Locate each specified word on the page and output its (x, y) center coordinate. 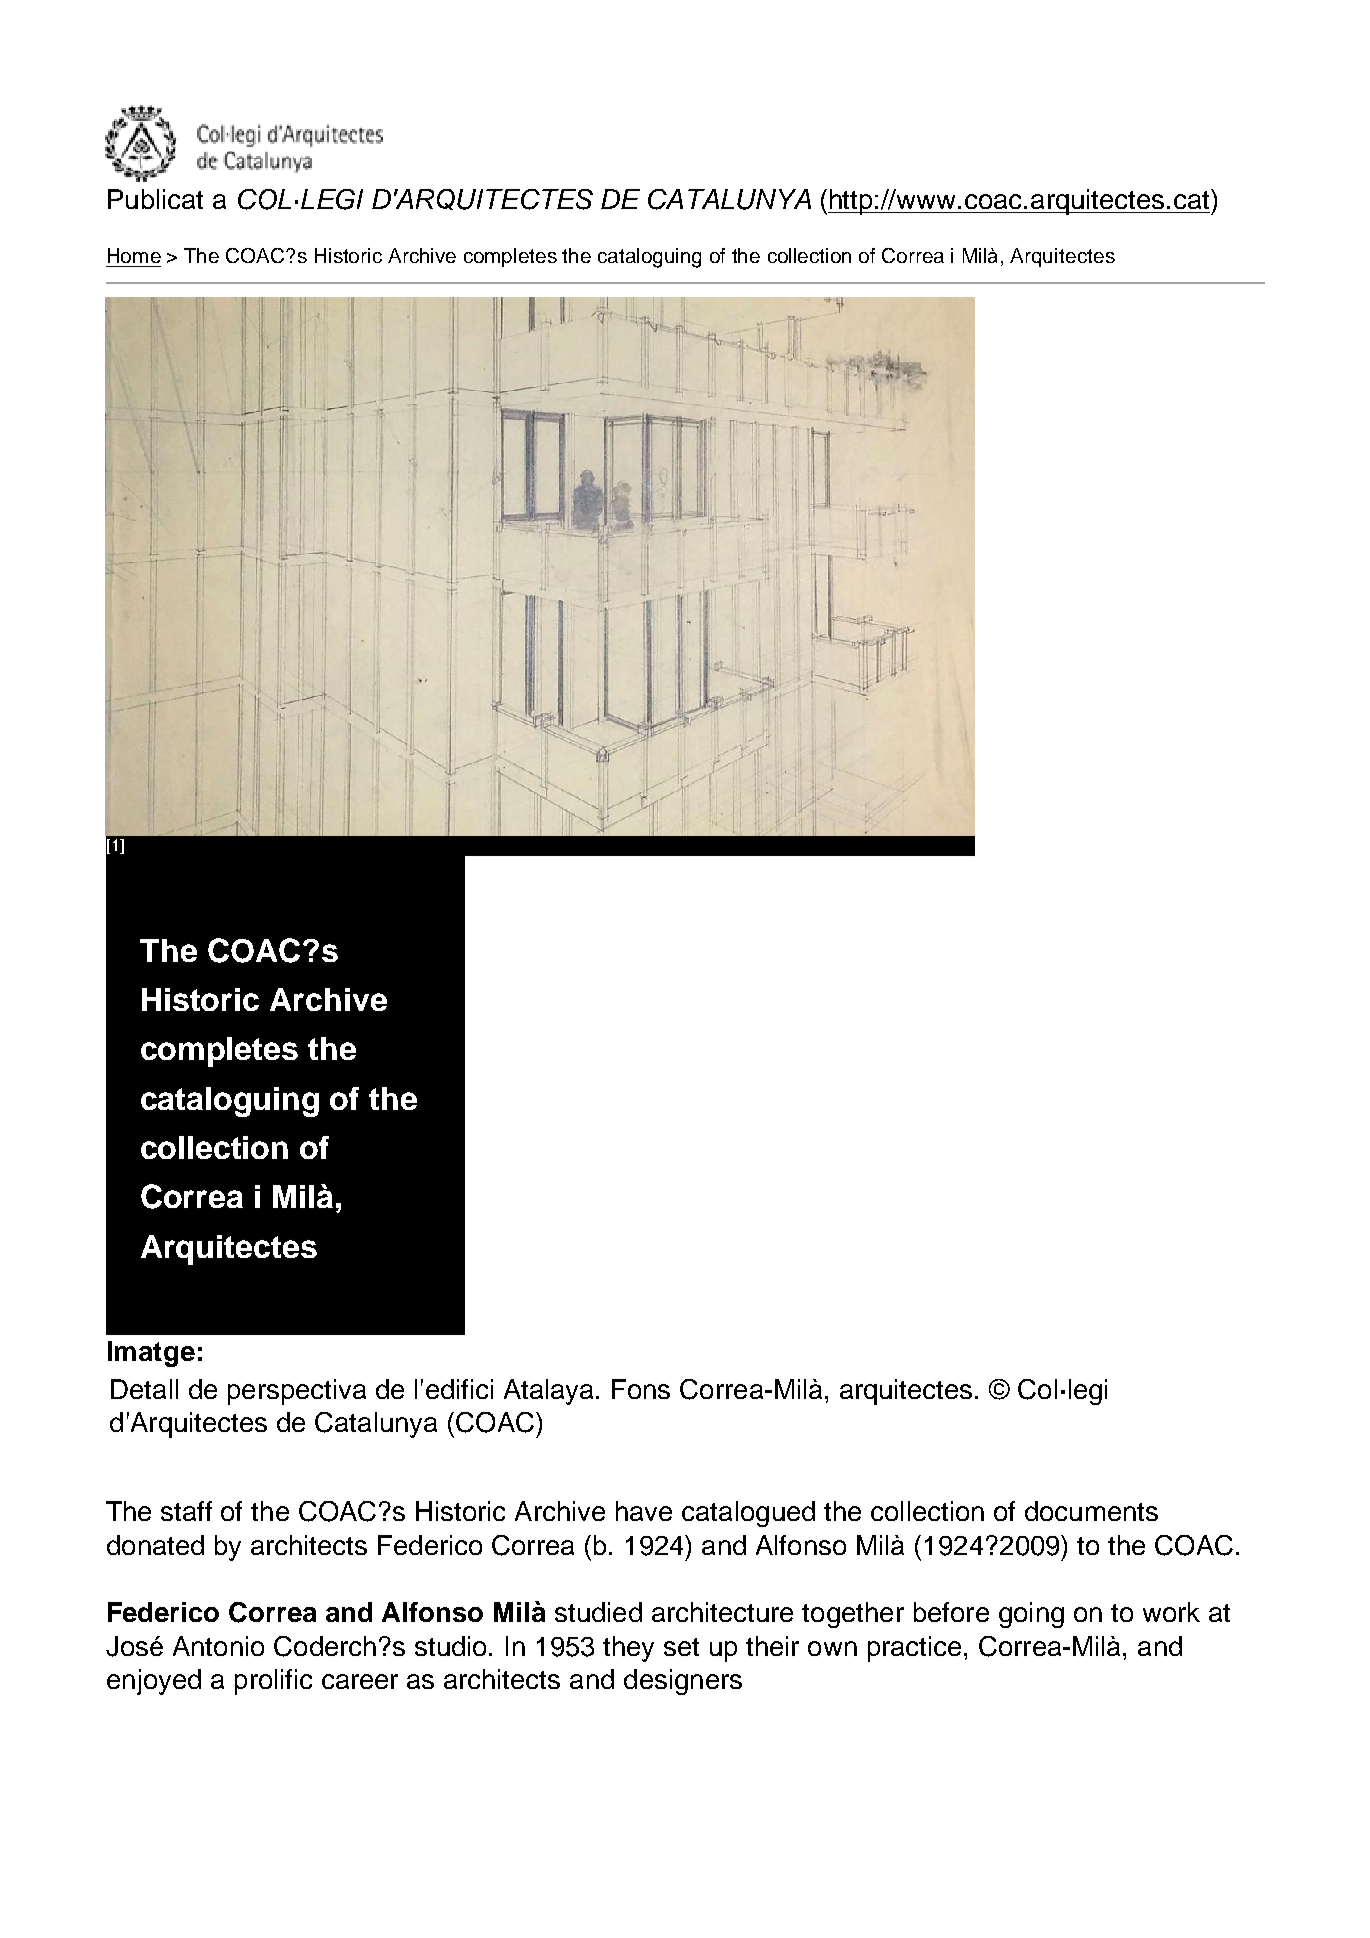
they (628, 1649)
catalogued (748, 1514)
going (1031, 1615)
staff (186, 1511)
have (644, 1511)
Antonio (218, 1646)
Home (134, 255)
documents (1091, 1511)
